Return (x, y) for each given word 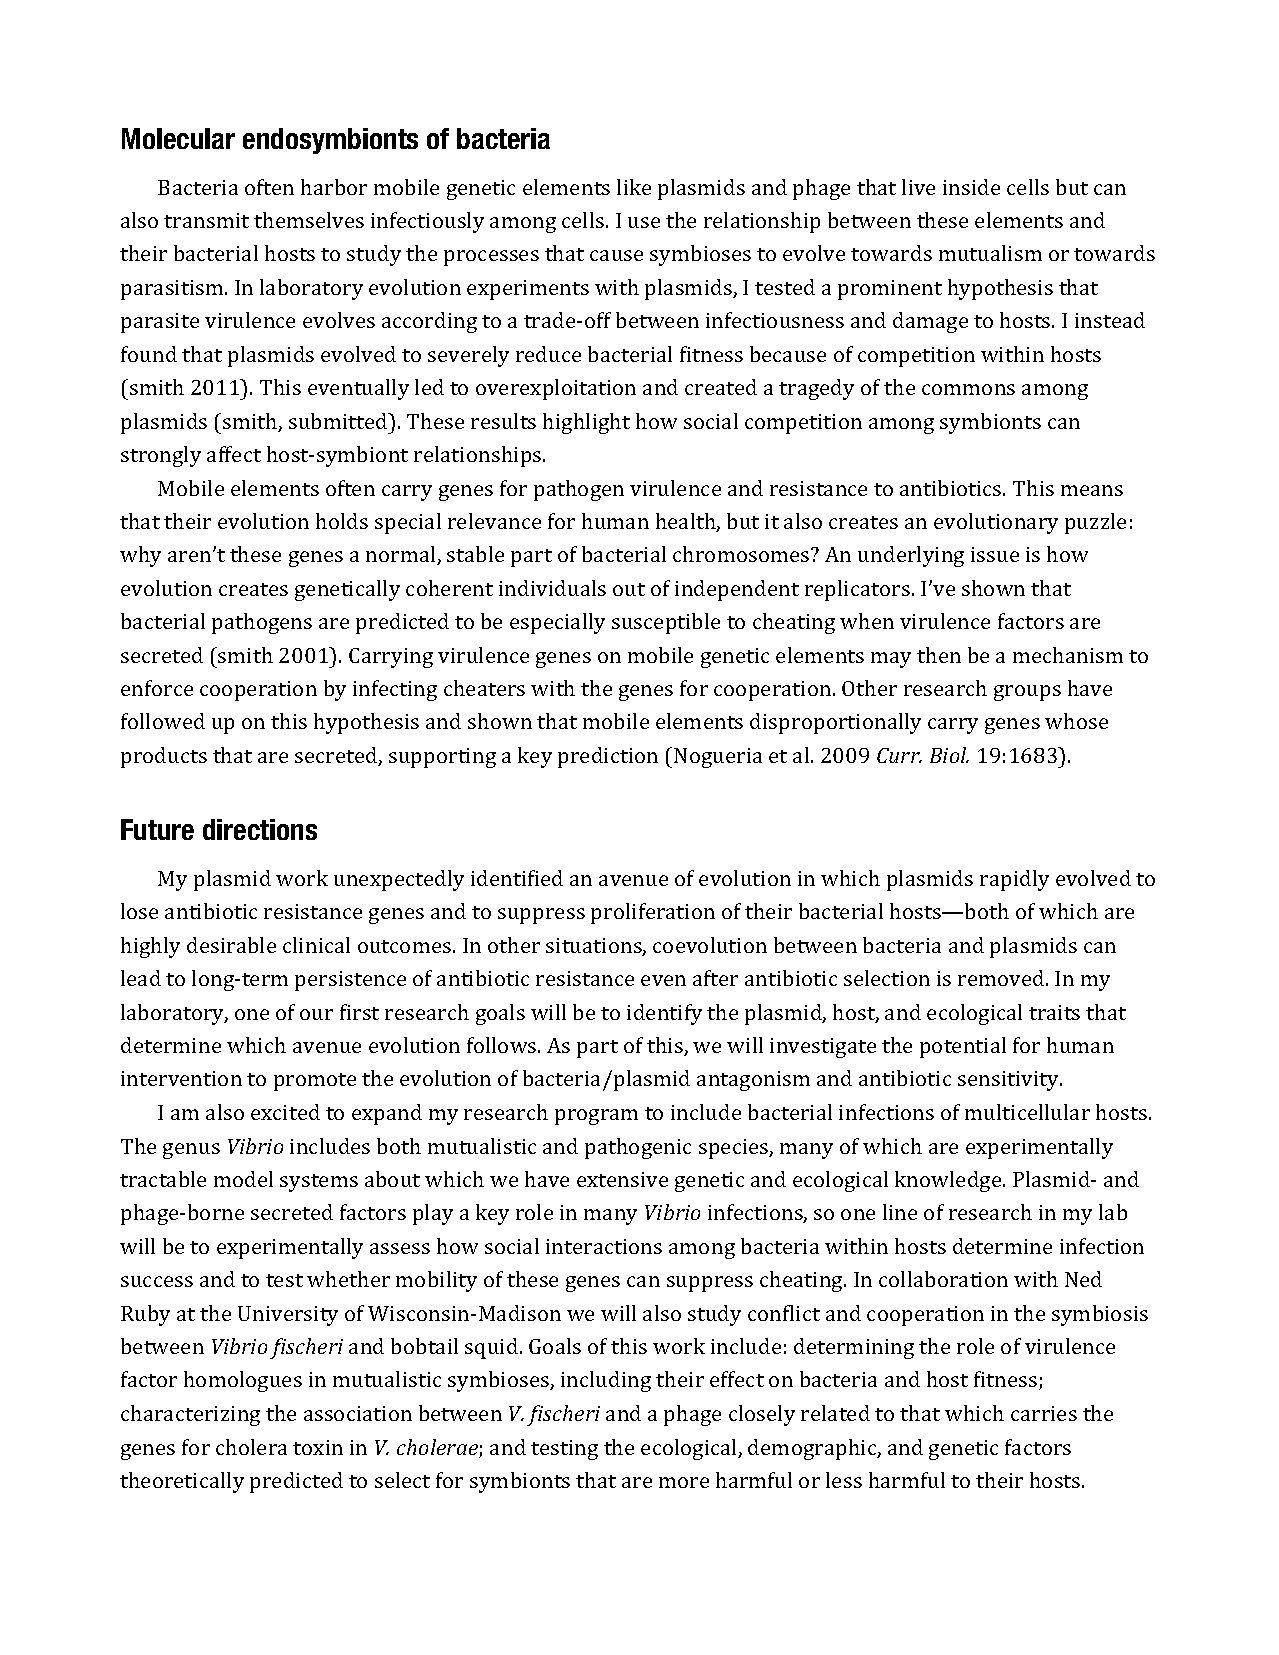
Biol (949, 755)
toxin (318, 1447)
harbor (334, 187)
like (634, 187)
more (684, 1482)
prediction (608, 757)
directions (260, 829)
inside (971, 187)
